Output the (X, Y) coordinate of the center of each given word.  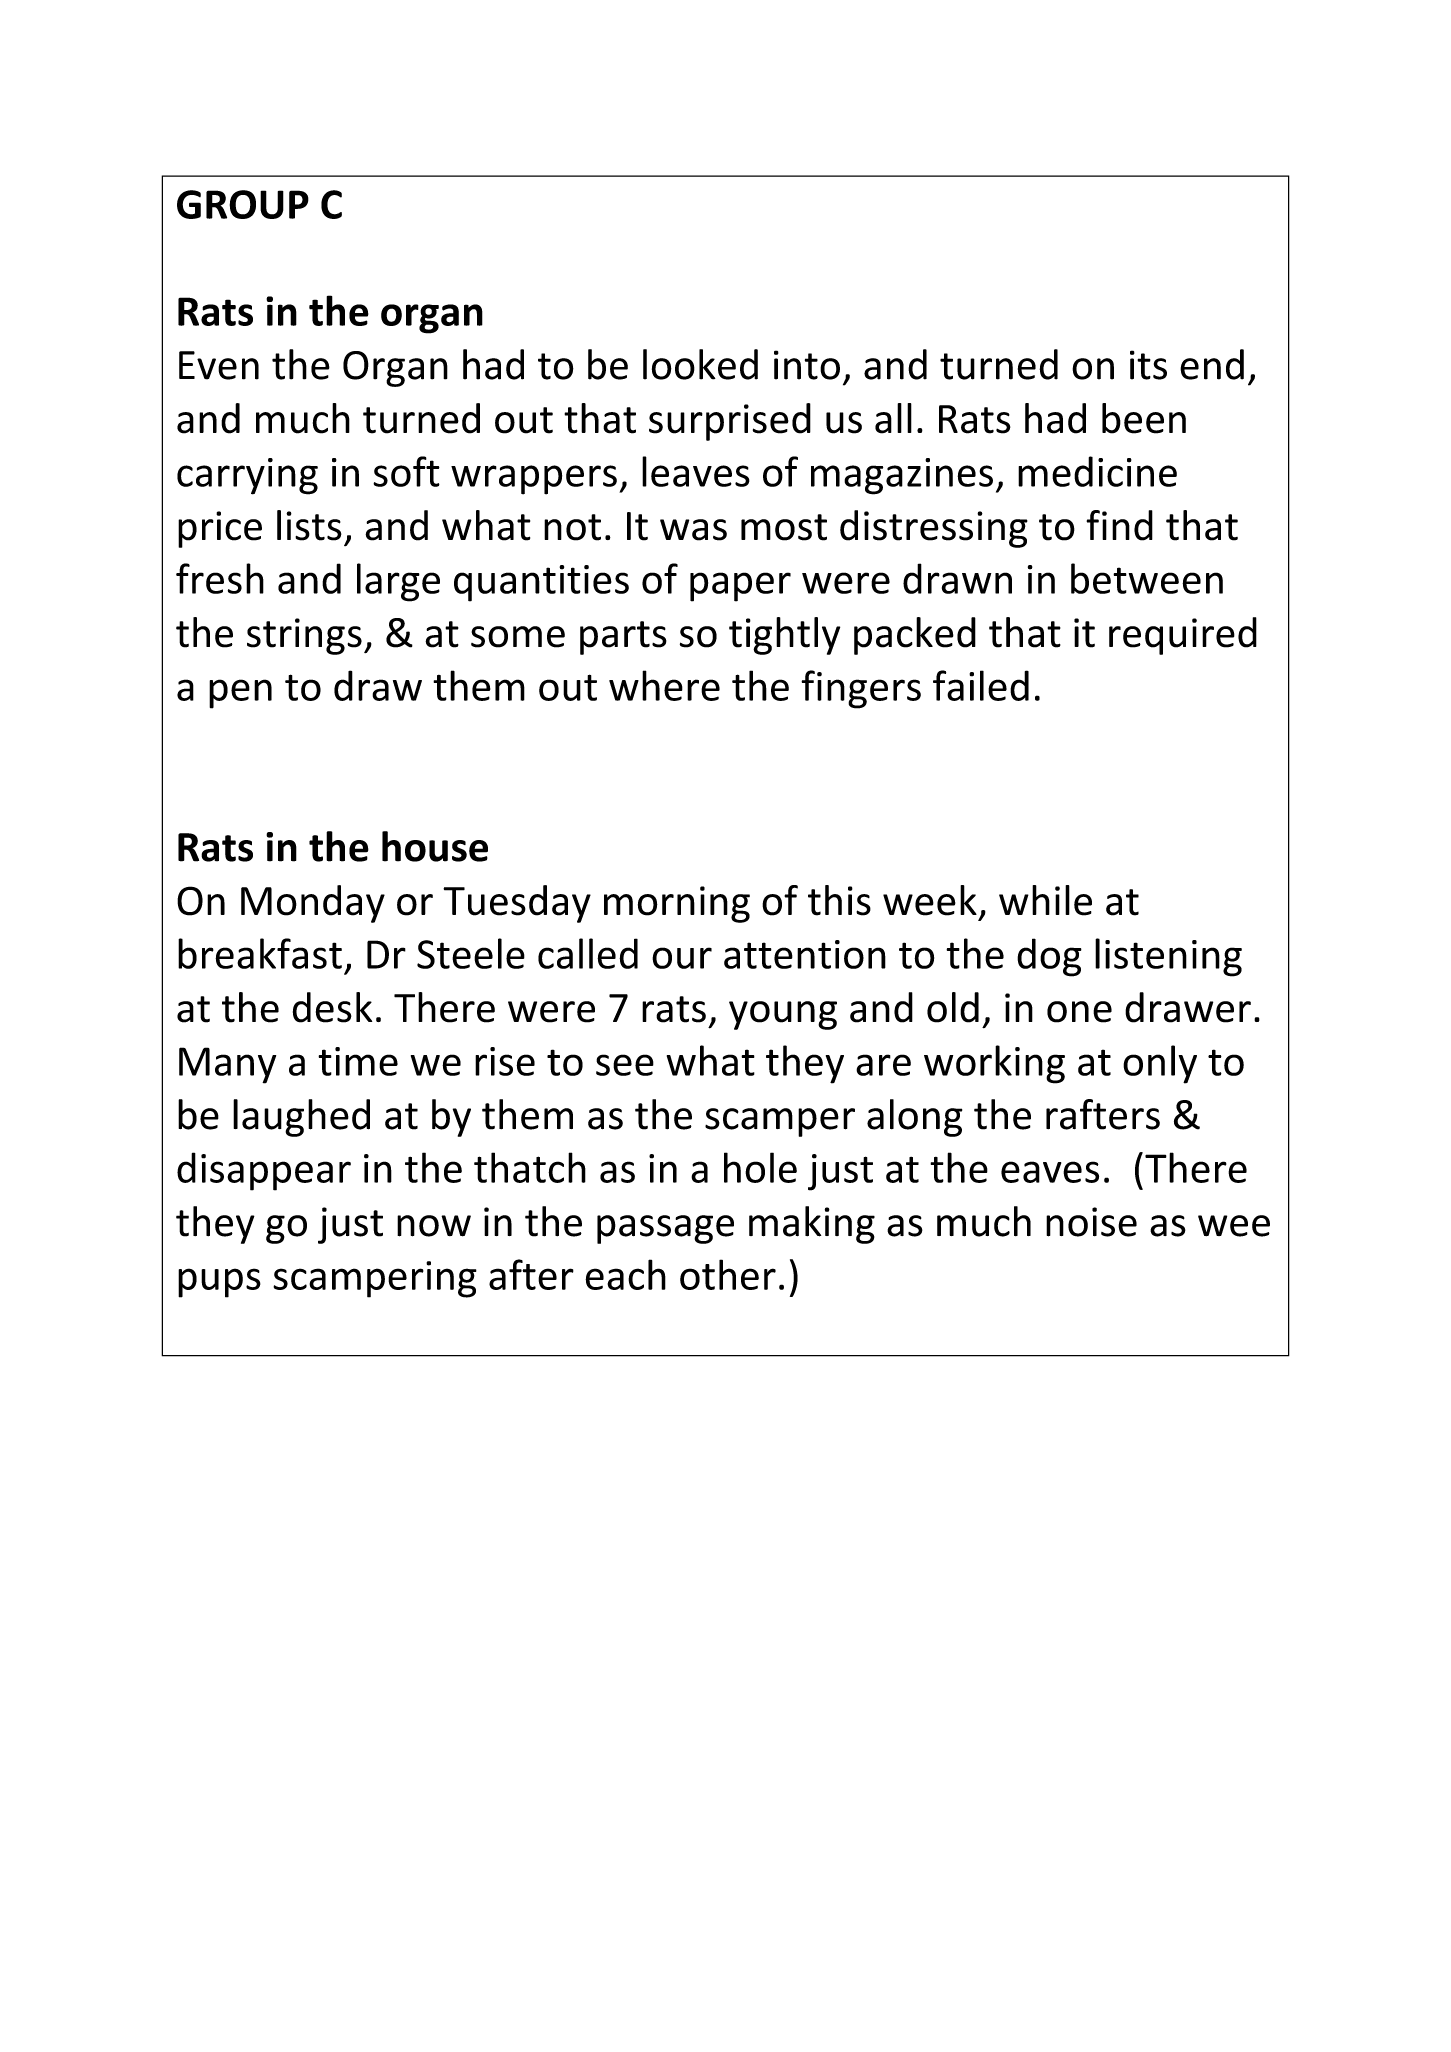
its (1148, 365)
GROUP (243, 204)
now (434, 1226)
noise (1091, 1222)
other (728, 1274)
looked (700, 364)
